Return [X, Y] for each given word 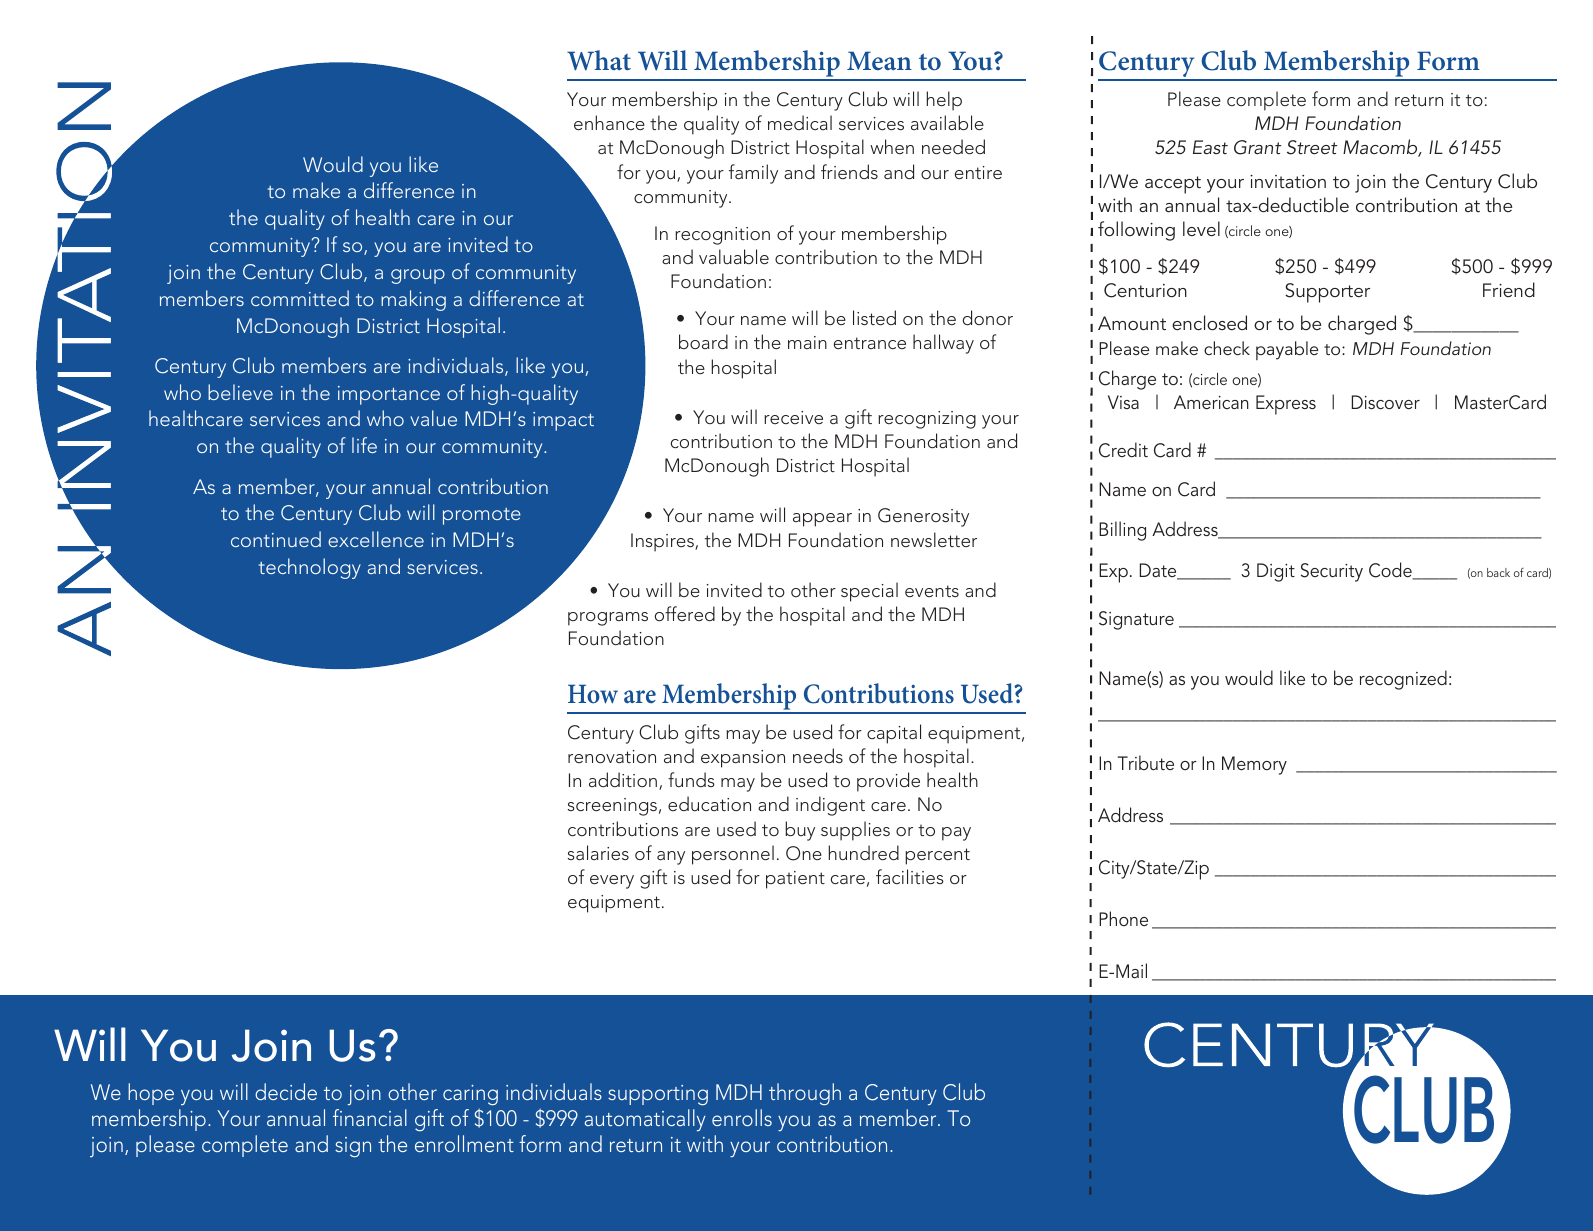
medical [800, 122]
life [364, 445]
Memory [1254, 765]
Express [1286, 405]
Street [1312, 147]
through [805, 1094]
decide [286, 1091]
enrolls [742, 1117]
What [599, 60]
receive [793, 417]
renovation [612, 756]
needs [818, 755]
